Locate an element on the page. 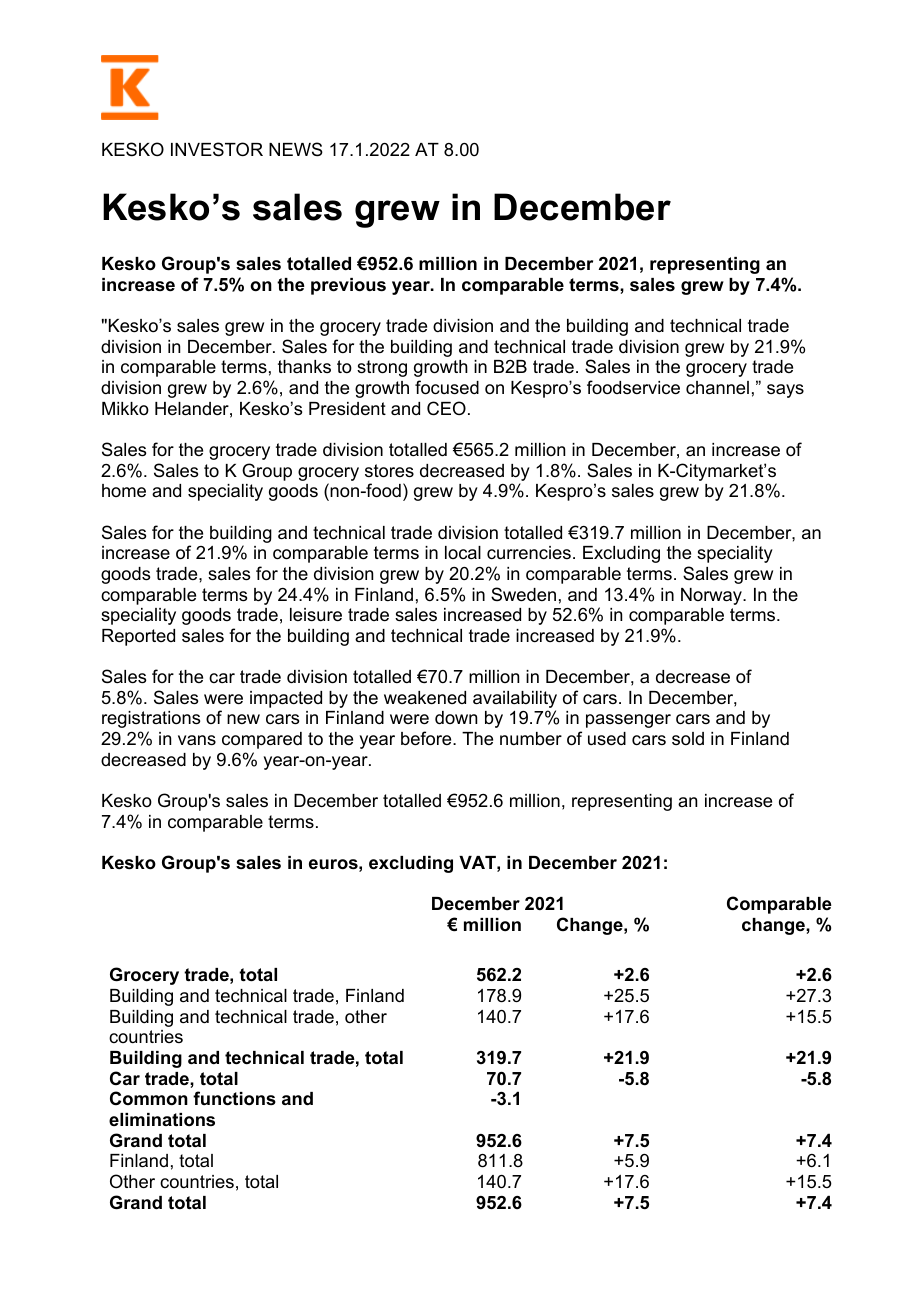  passenger is located at coordinates (628, 721).
